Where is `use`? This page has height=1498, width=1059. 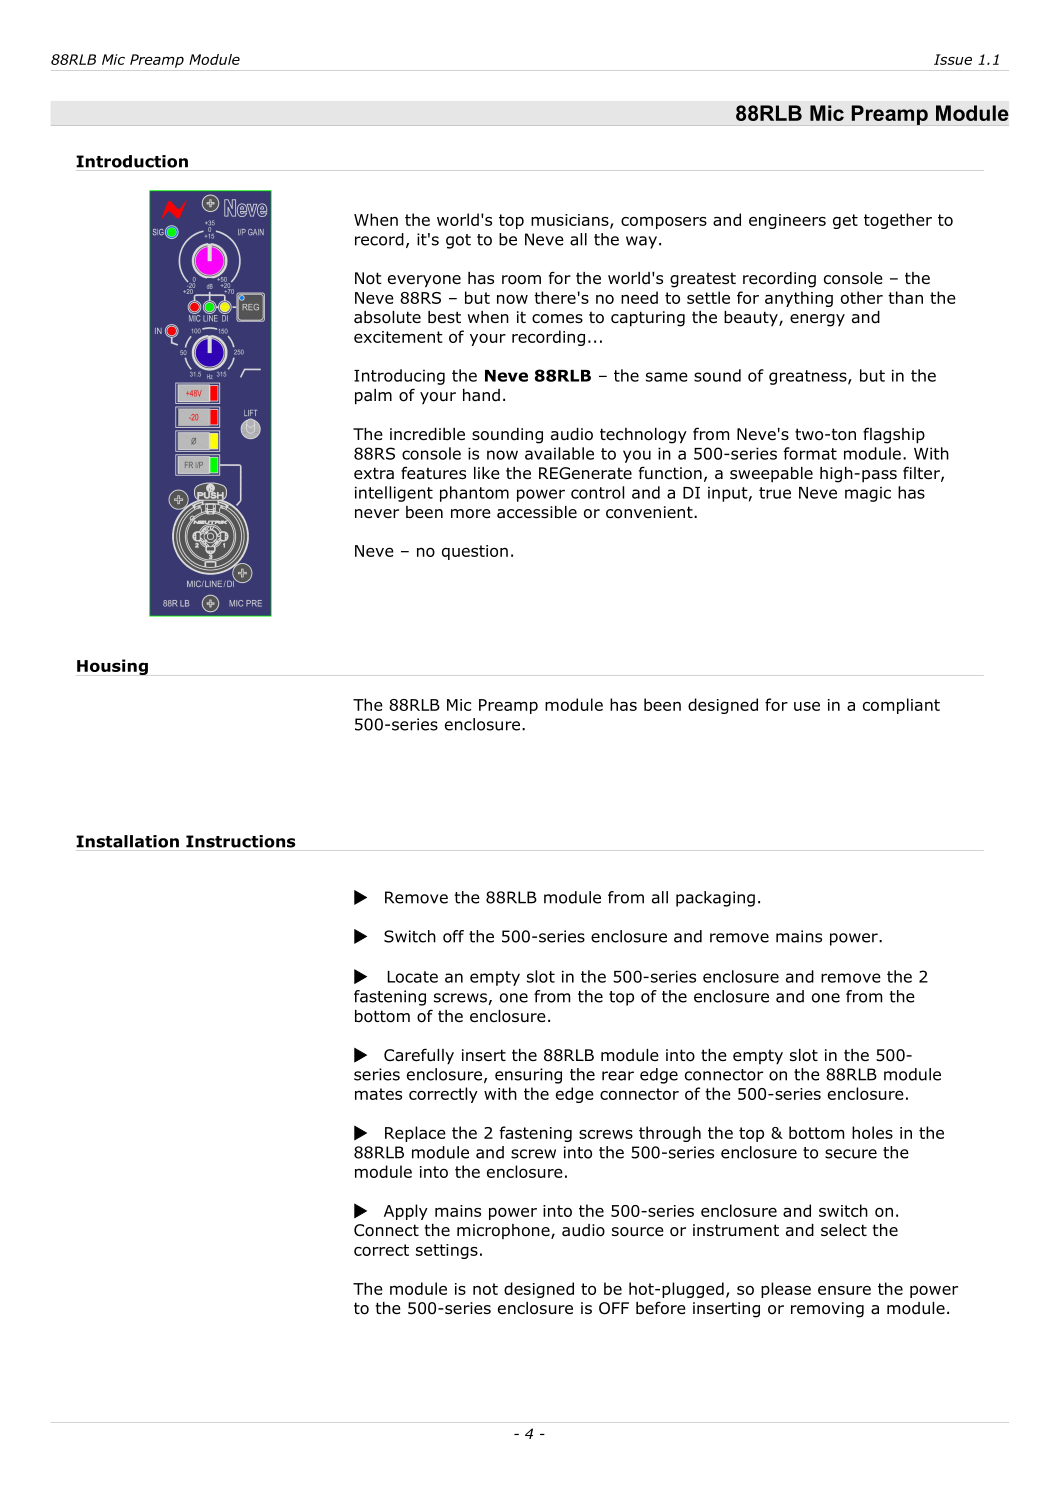
use is located at coordinates (807, 706).
